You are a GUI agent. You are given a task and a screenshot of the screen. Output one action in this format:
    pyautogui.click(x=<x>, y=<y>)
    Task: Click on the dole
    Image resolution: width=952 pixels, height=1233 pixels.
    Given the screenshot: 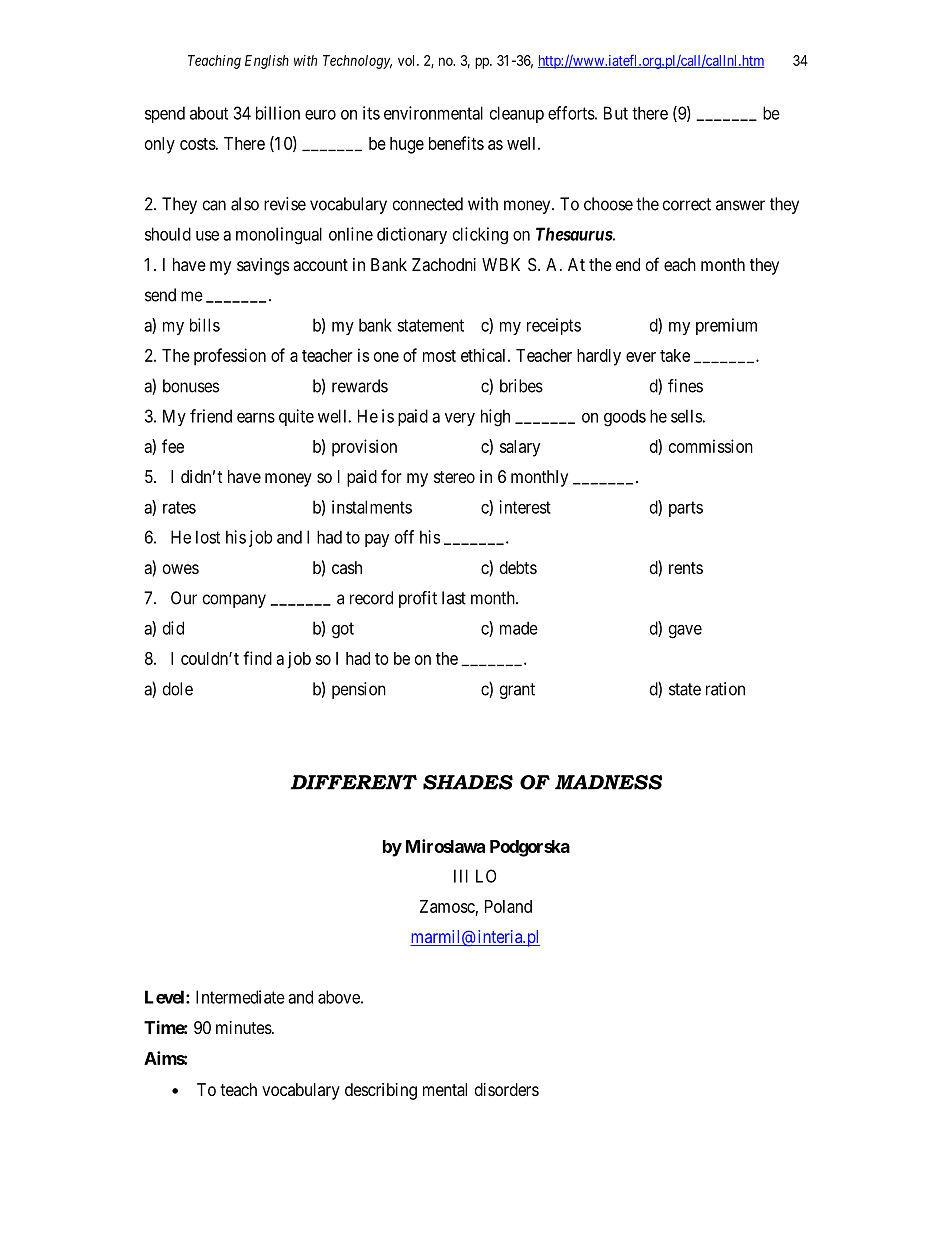 What is the action you would take?
    pyautogui.click(x=178, y=689)
